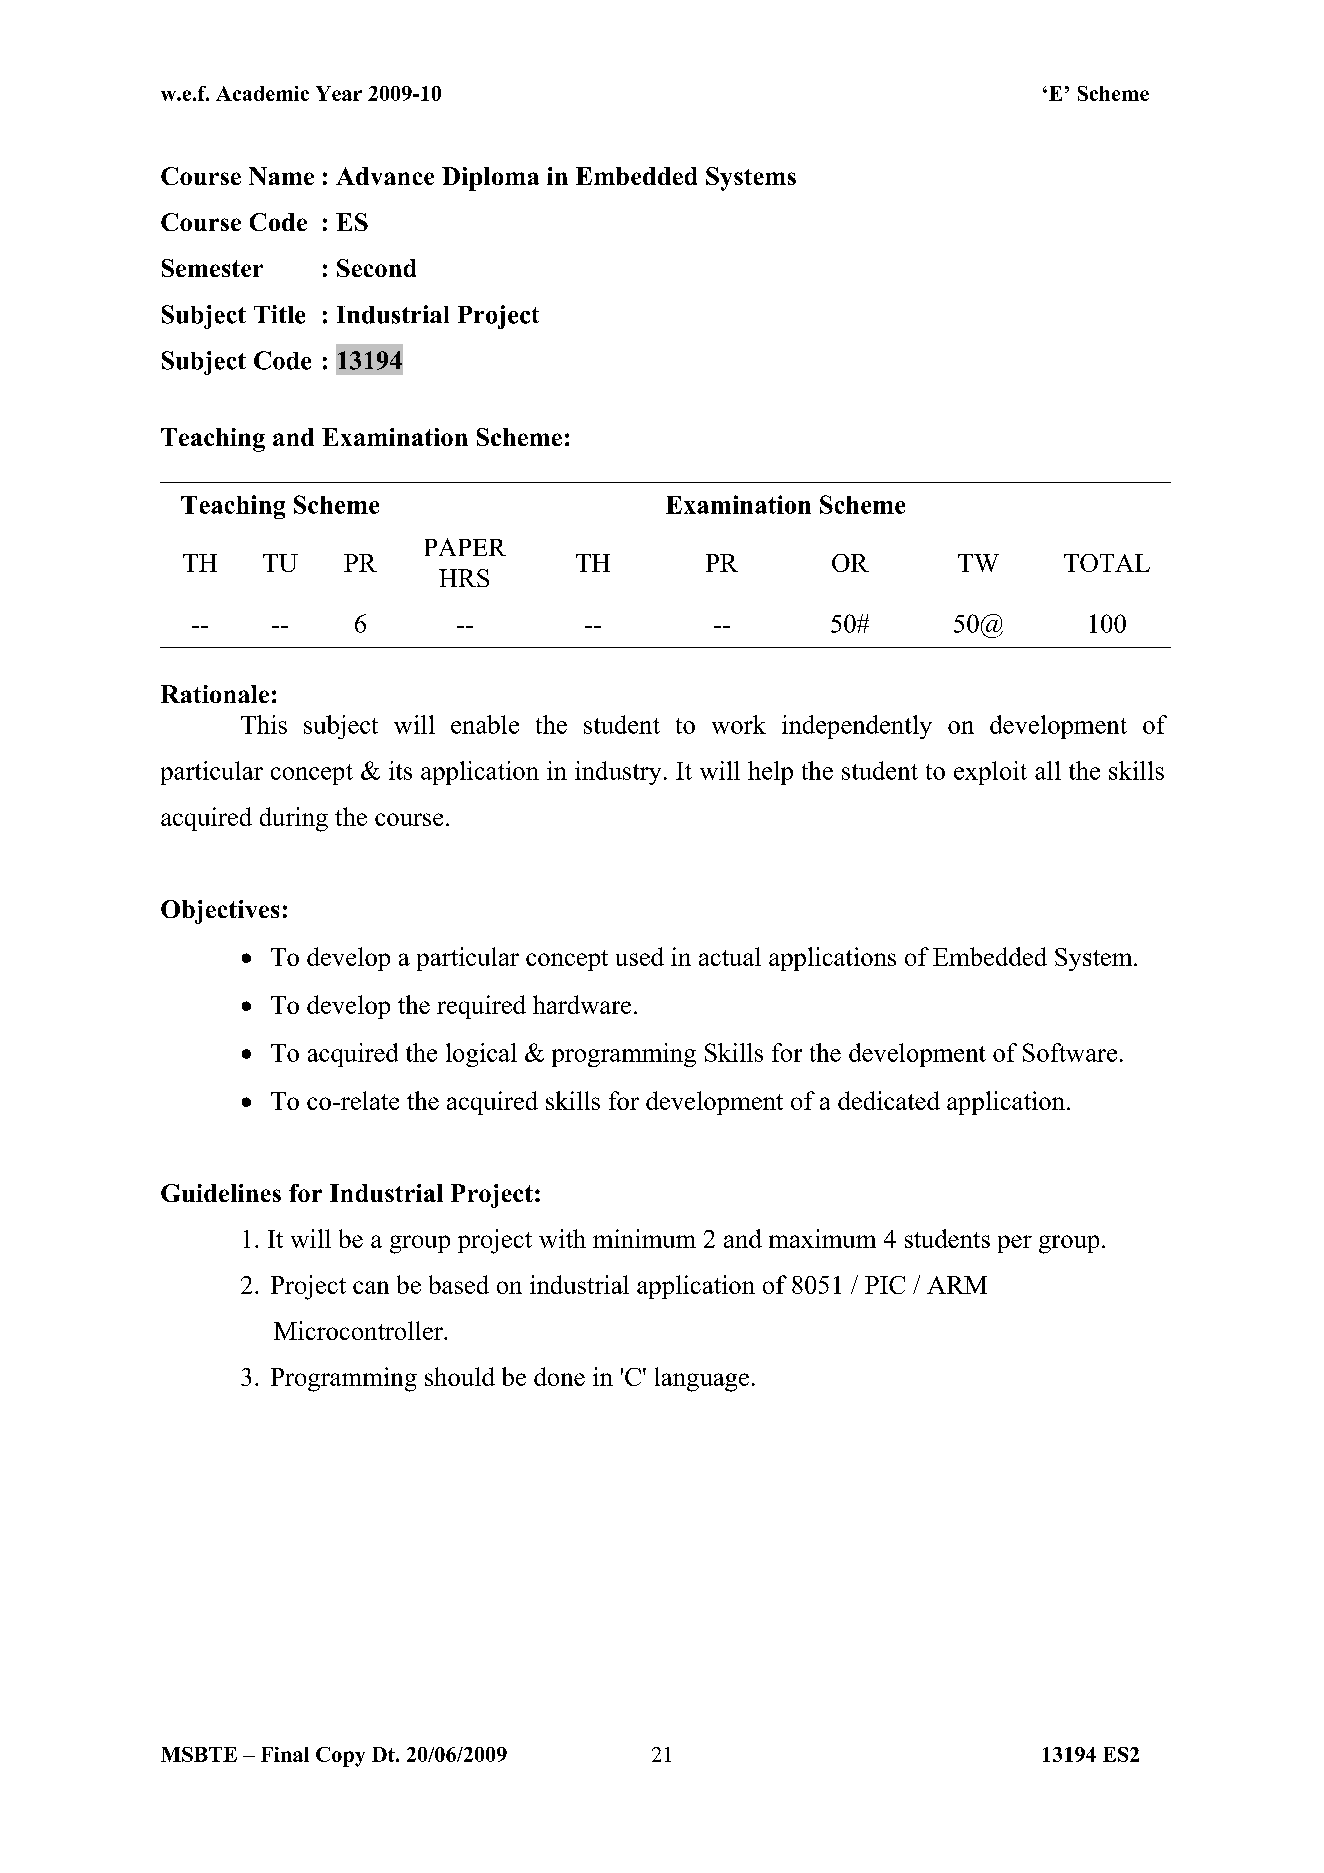 This page has height=1873, width=1324. Describe the element at coordinates (957, 1285) in the page. I see `ARM` at that location.
